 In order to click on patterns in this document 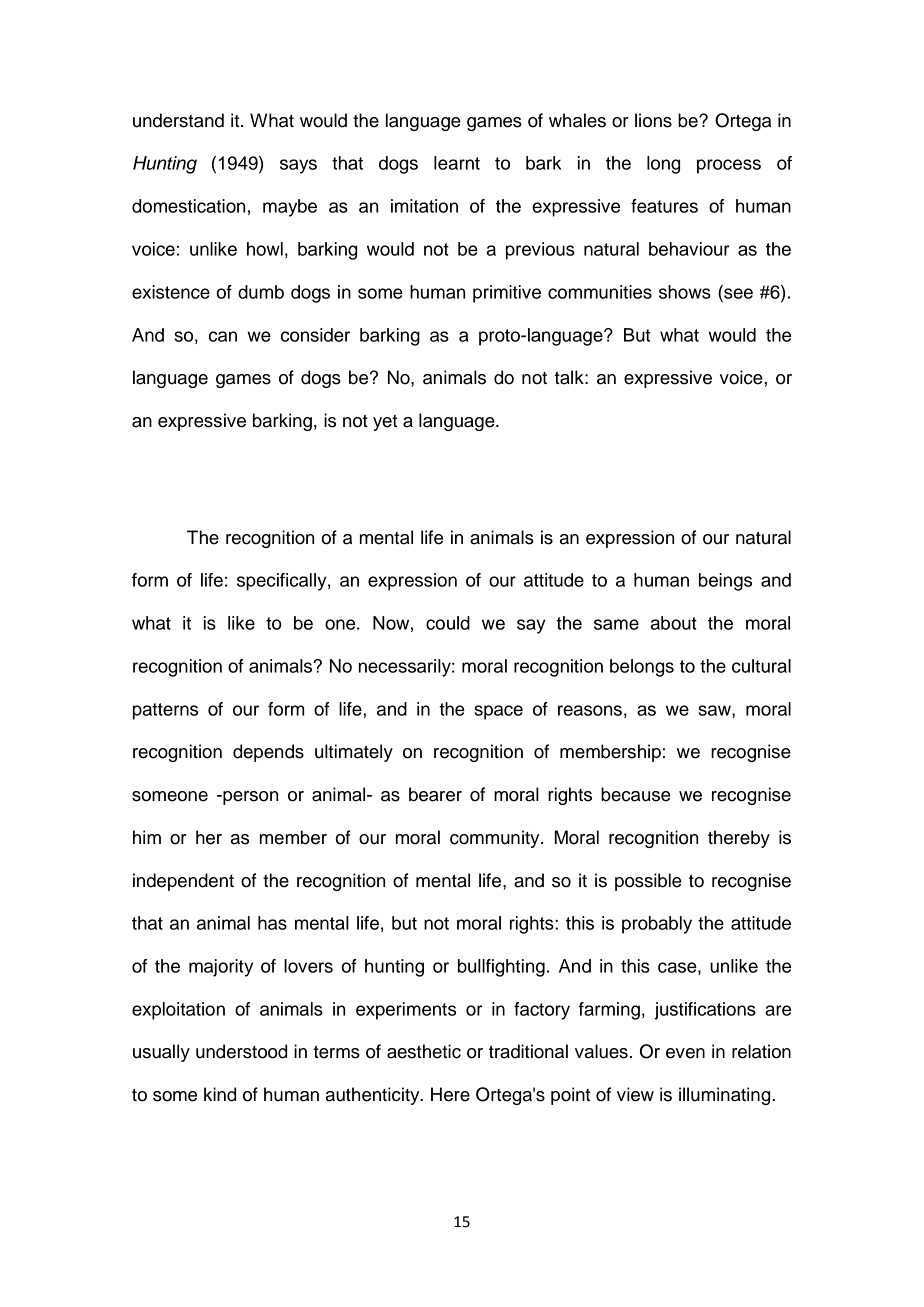, I will do `click(165, 711)`.
